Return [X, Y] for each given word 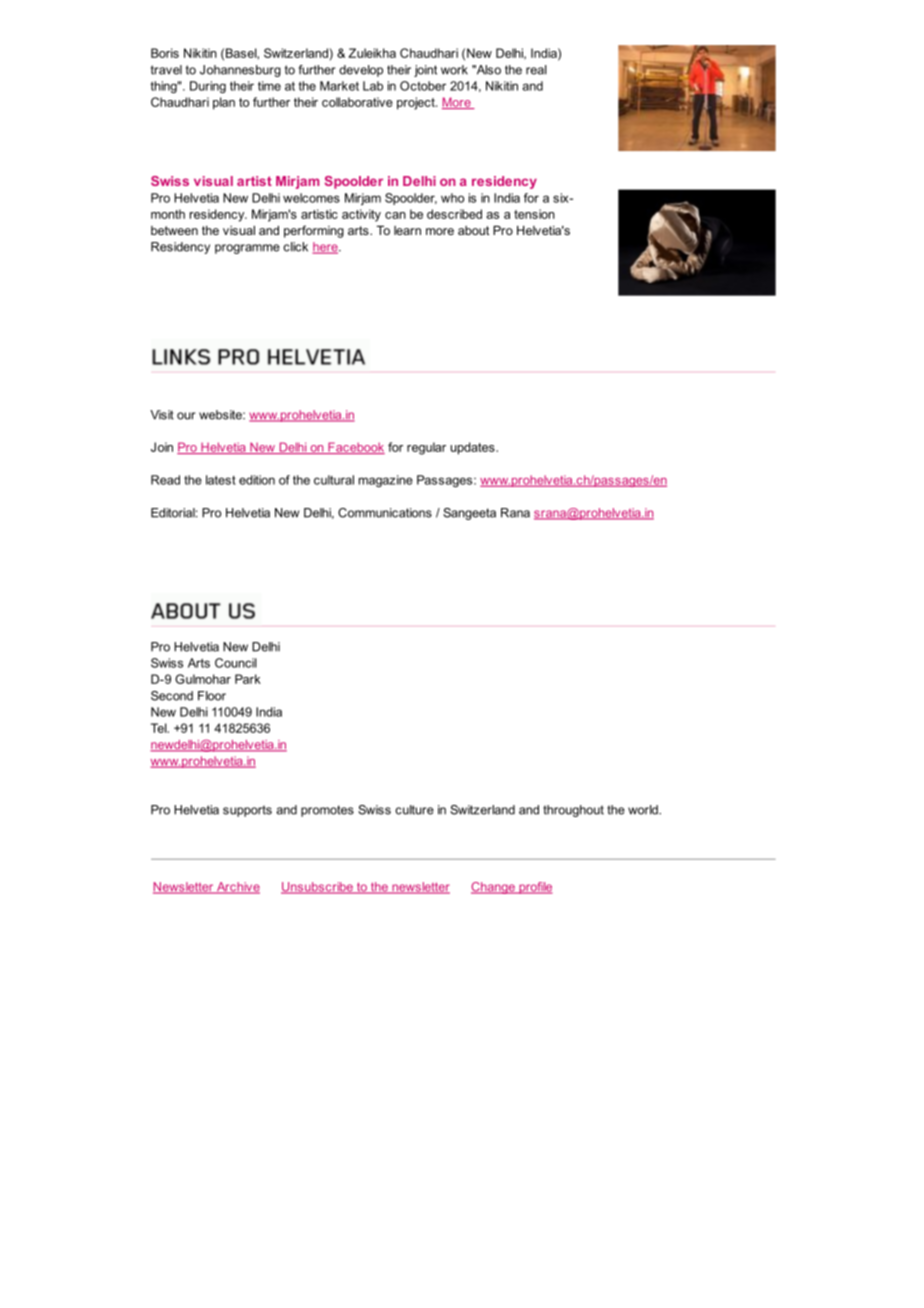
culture [414, 810]
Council [236, 663]
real [536, 70]
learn [407, 230]
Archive [237, 888]
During [208, 87]
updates [474, 448]
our [186, 416]
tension [534, 214]
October [423, 86]
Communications [385, 513]
